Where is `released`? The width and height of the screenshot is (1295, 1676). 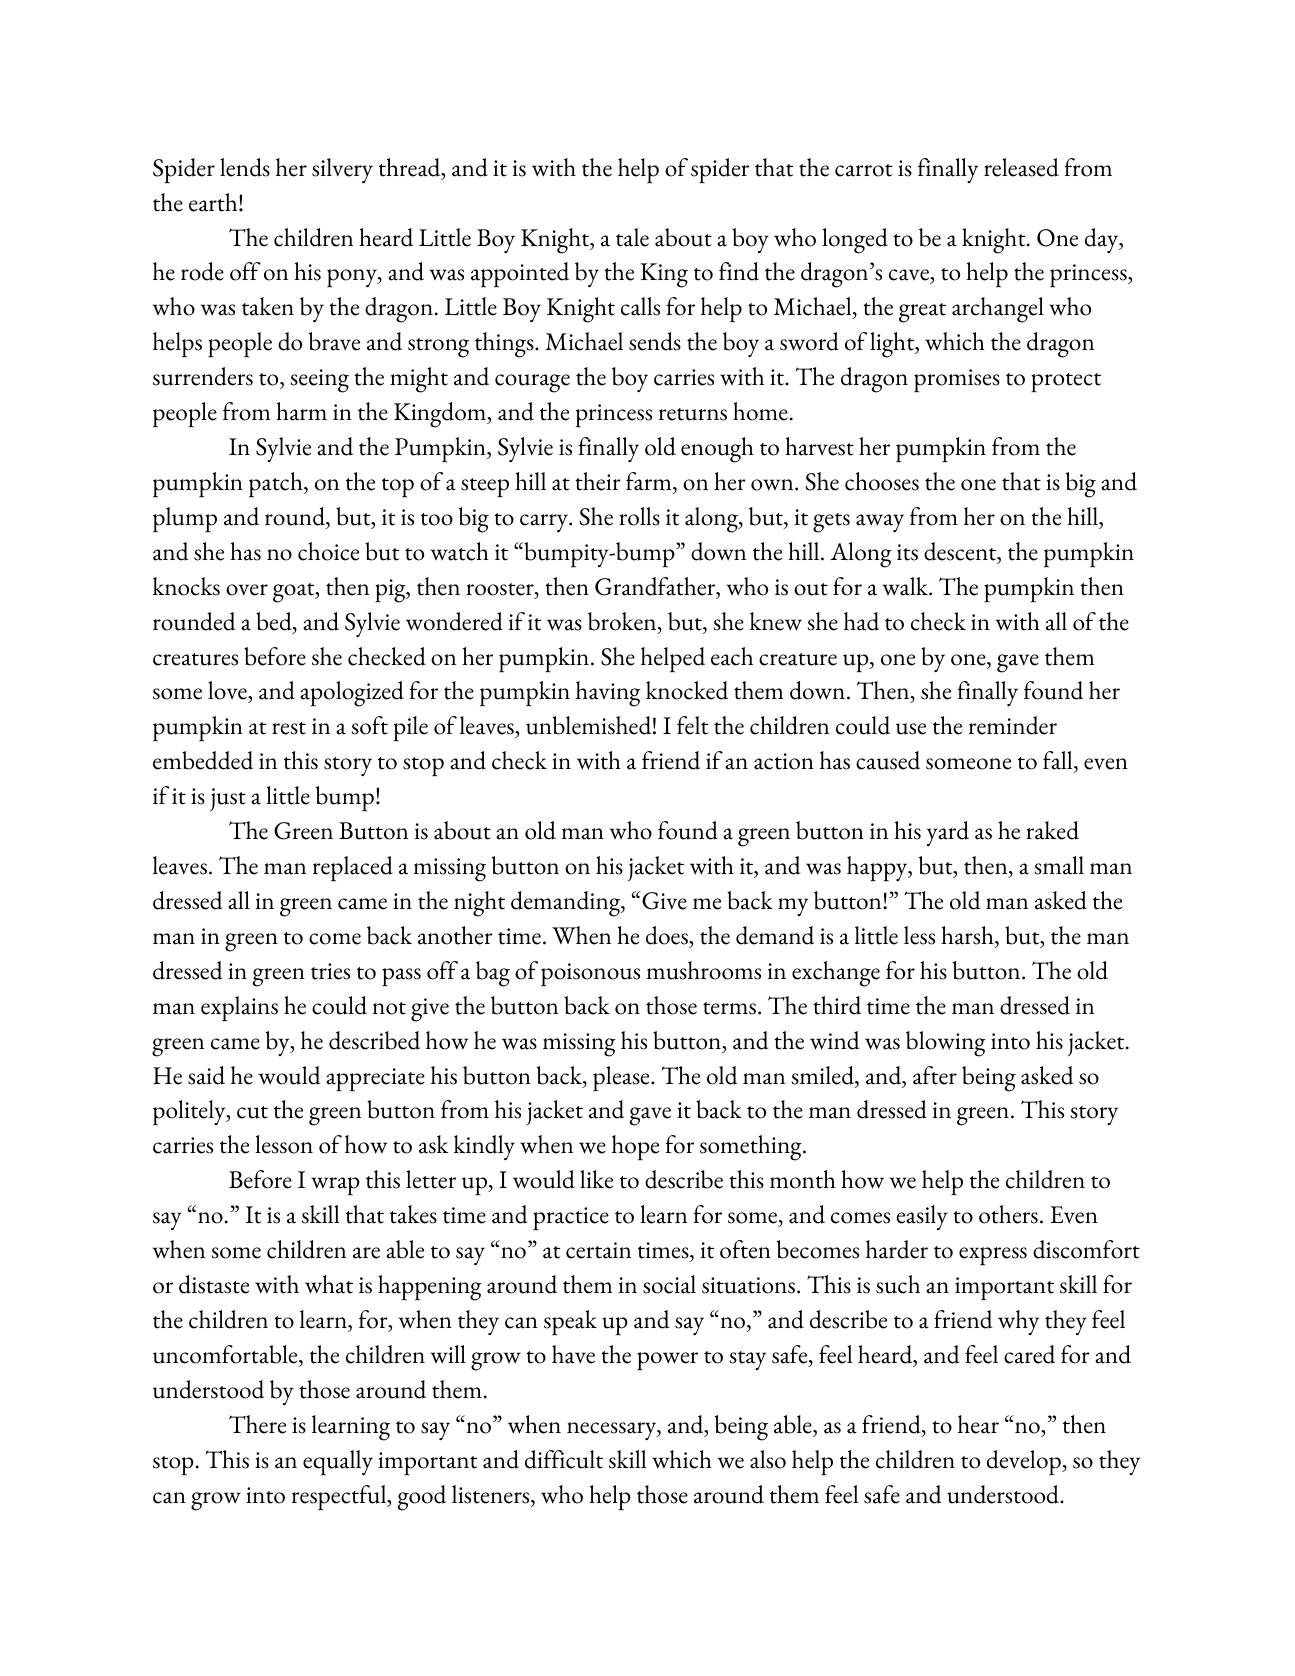
released is located at coordinates (1021, 167).
